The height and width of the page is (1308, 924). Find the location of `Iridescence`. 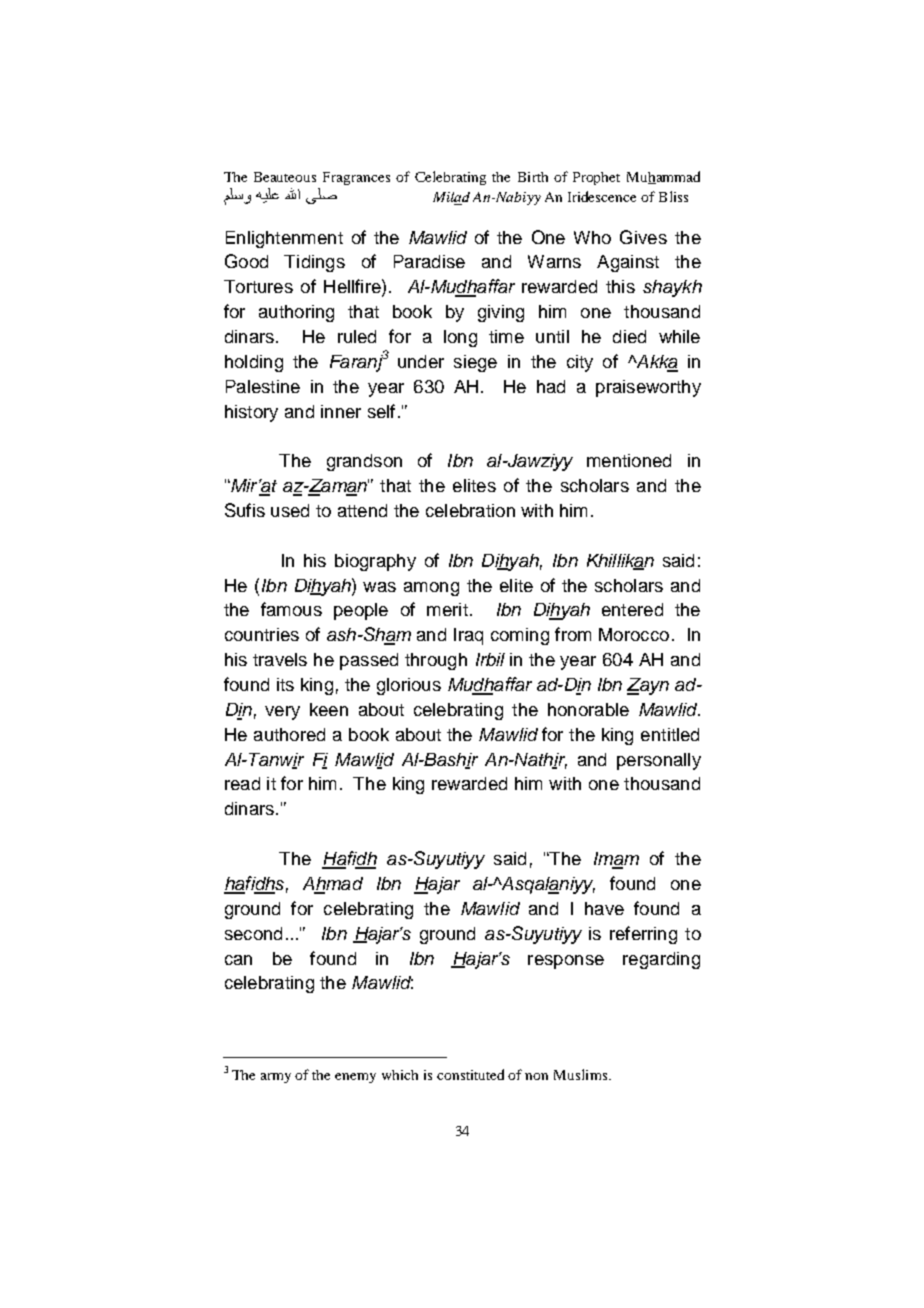

Iridescence is located at coordinates (602, 196).
